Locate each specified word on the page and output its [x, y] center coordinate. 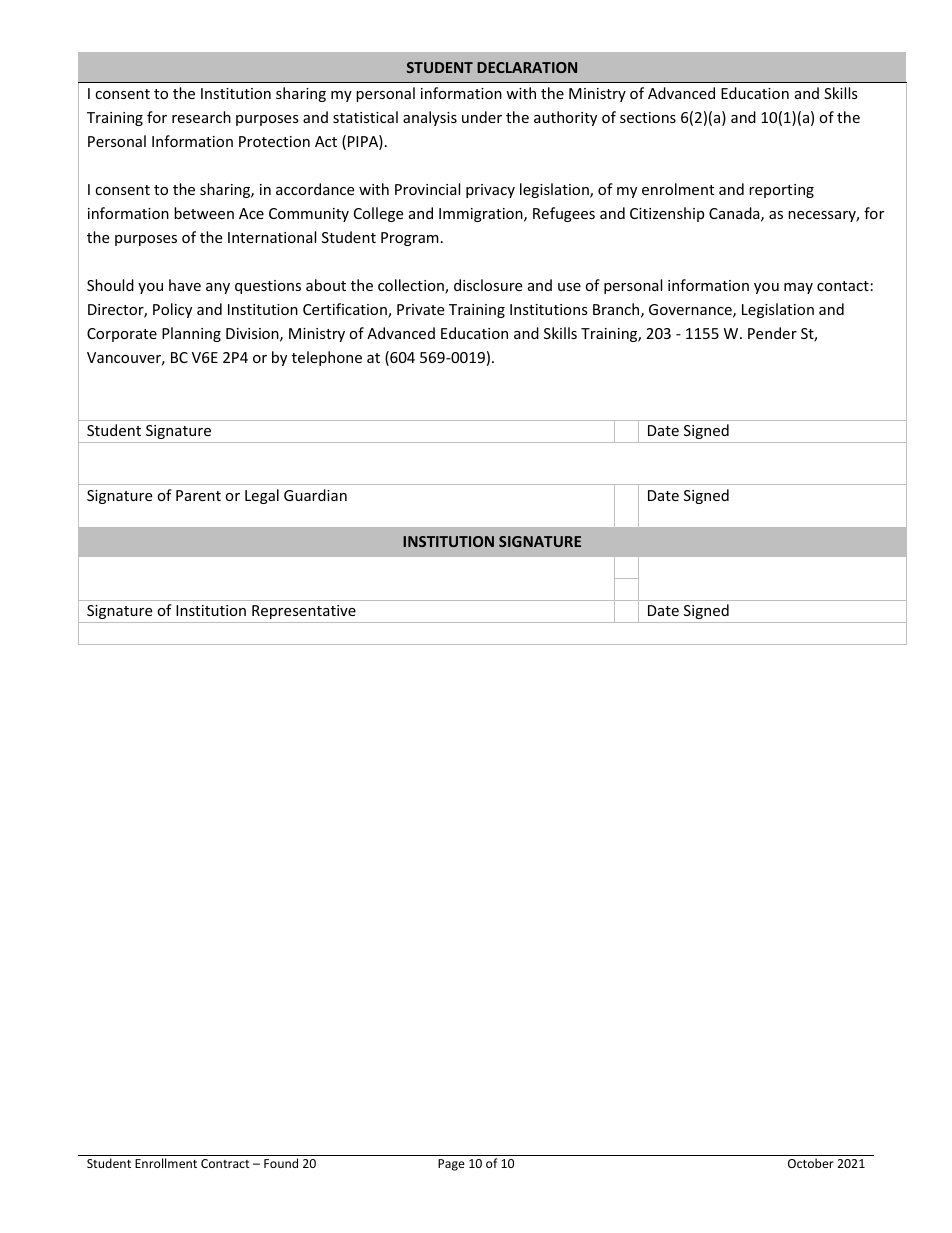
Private [420, 309]
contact [843, 286]
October [811, 1163]
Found [281, 1163]
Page [451, 1165]
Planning [191, 334]
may [798, 288]
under [482, 117]
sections [648, 117]
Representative [304, 612]
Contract [225, 1163]
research [201, 117]
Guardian [315, 495]
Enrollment [166, 1163]
